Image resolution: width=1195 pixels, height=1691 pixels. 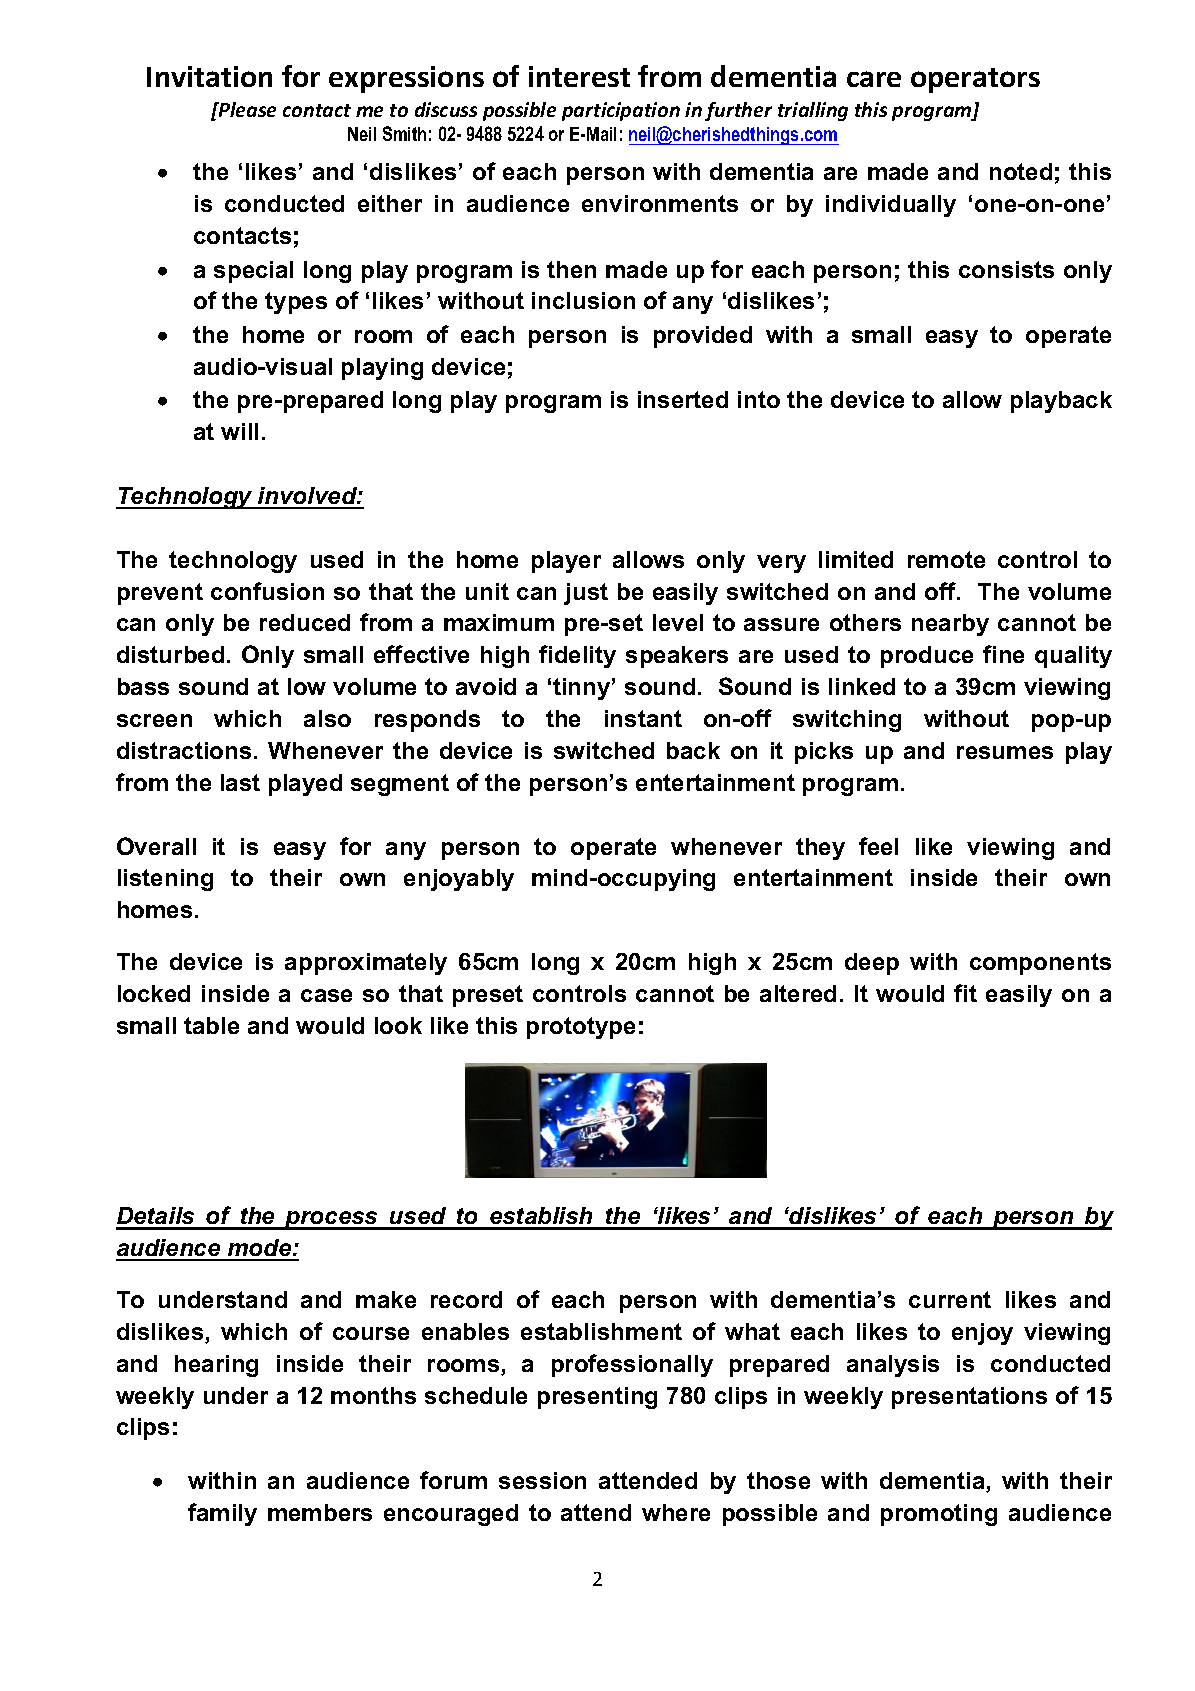 I want to click on participation, so click(x=621, y=111).
